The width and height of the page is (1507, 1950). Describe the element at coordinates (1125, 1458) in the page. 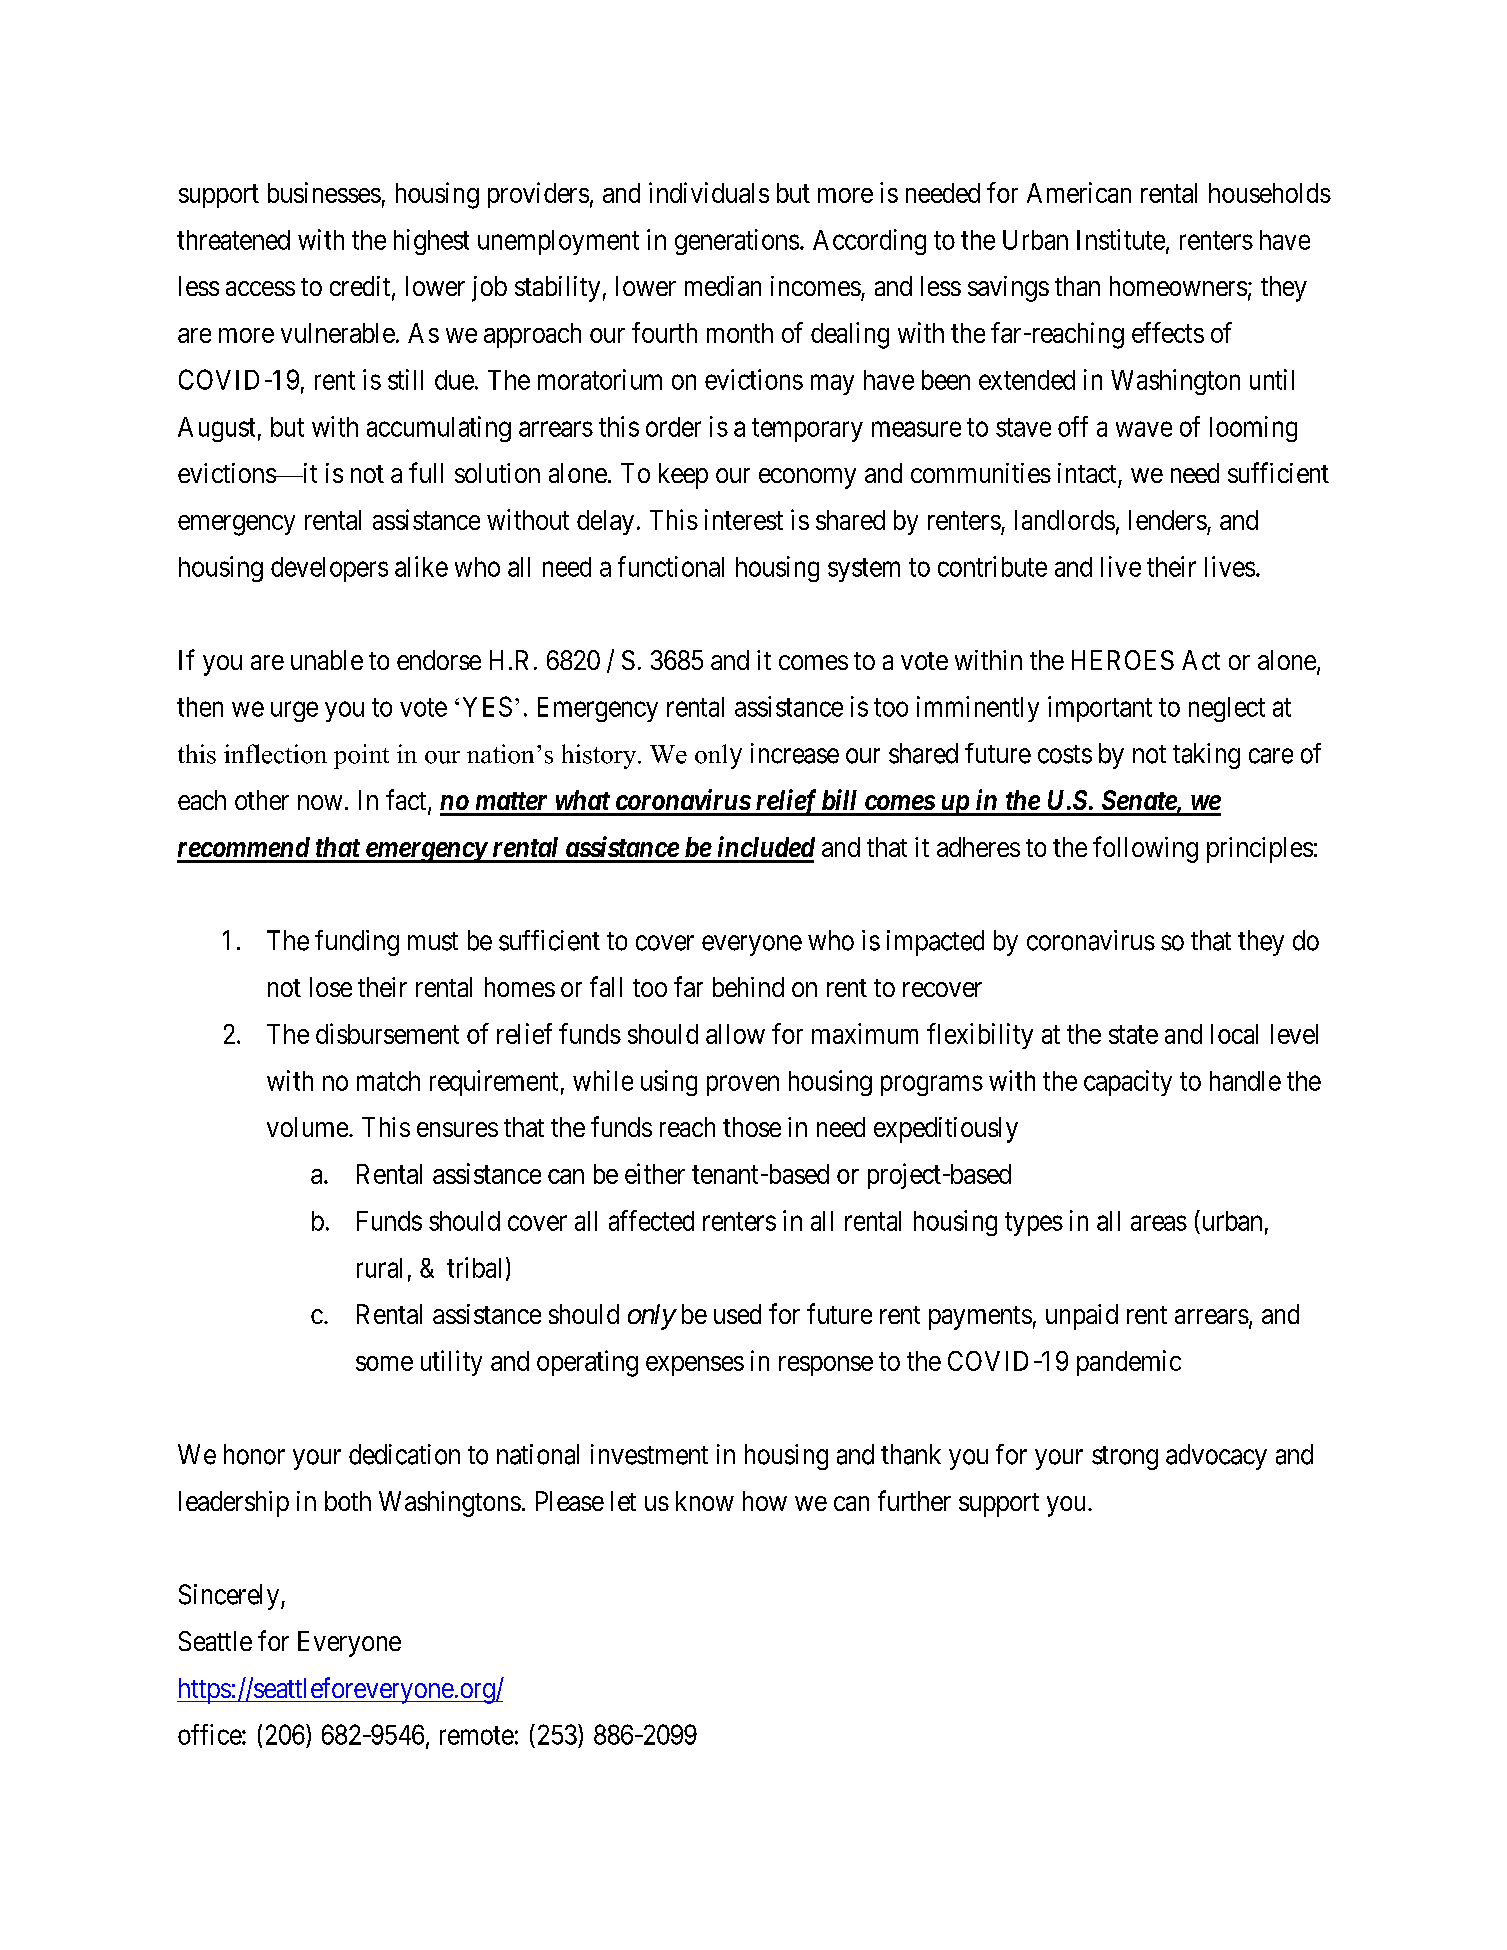

I see `strong` at that location.
